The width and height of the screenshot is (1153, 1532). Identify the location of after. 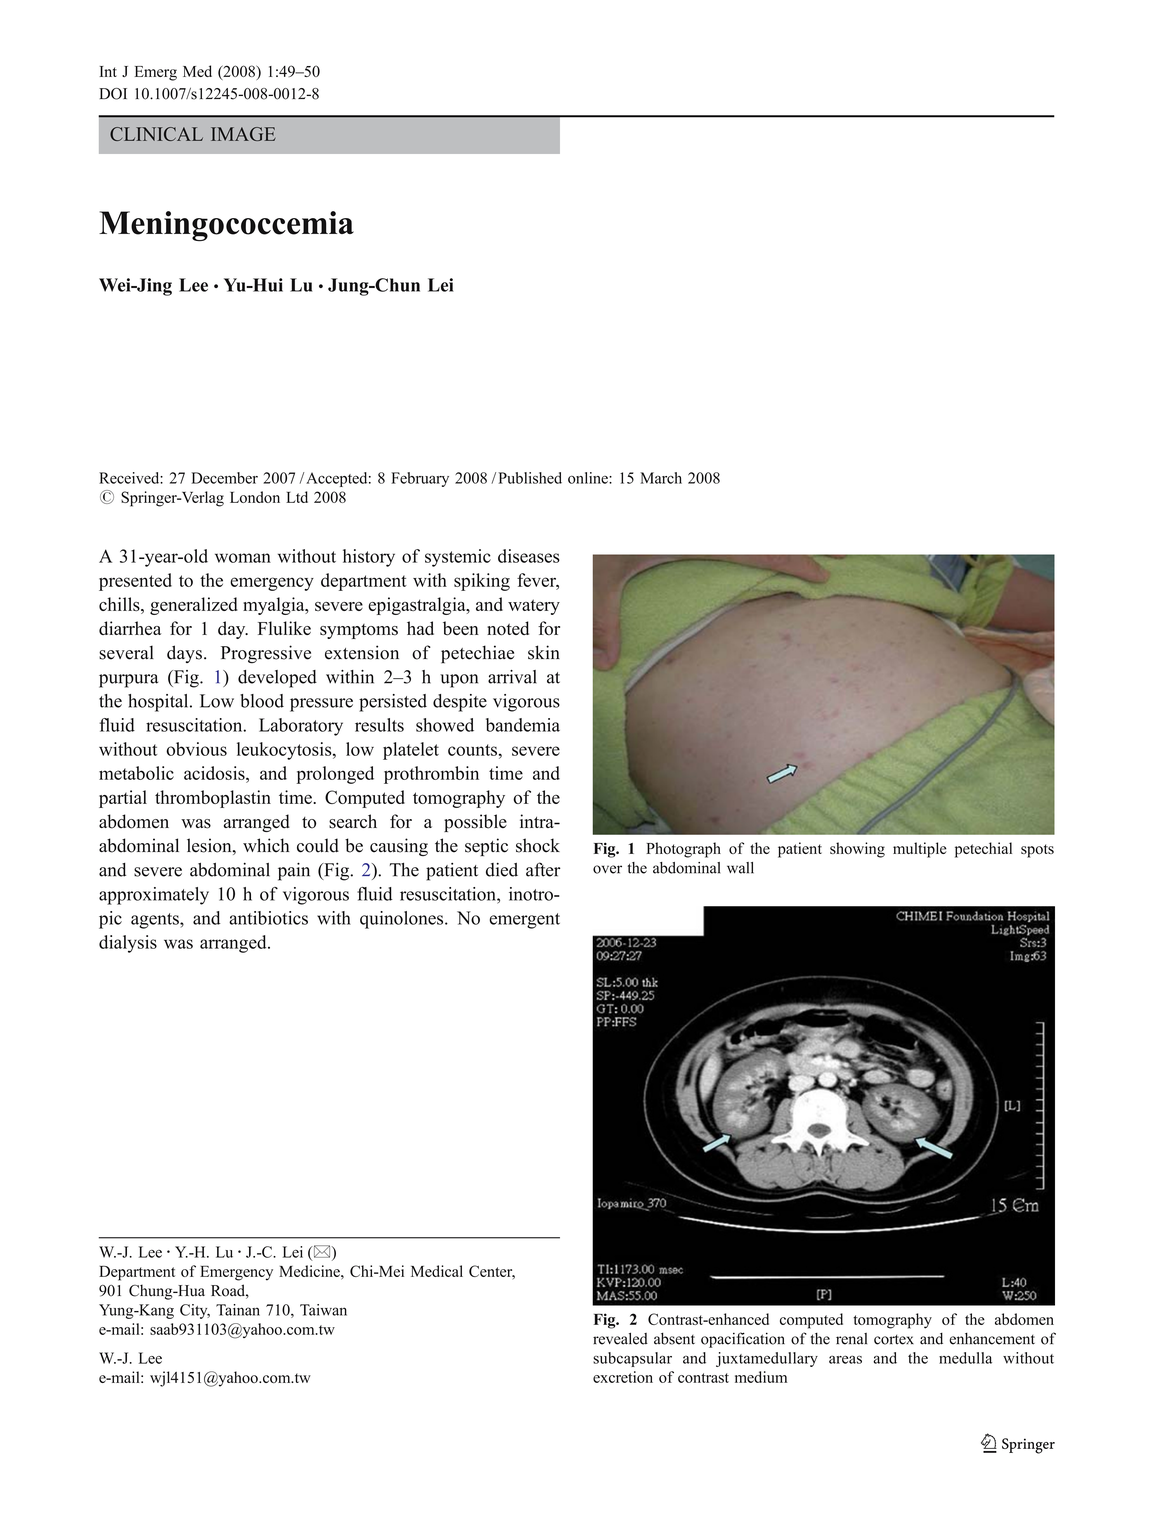
(543, 869).
